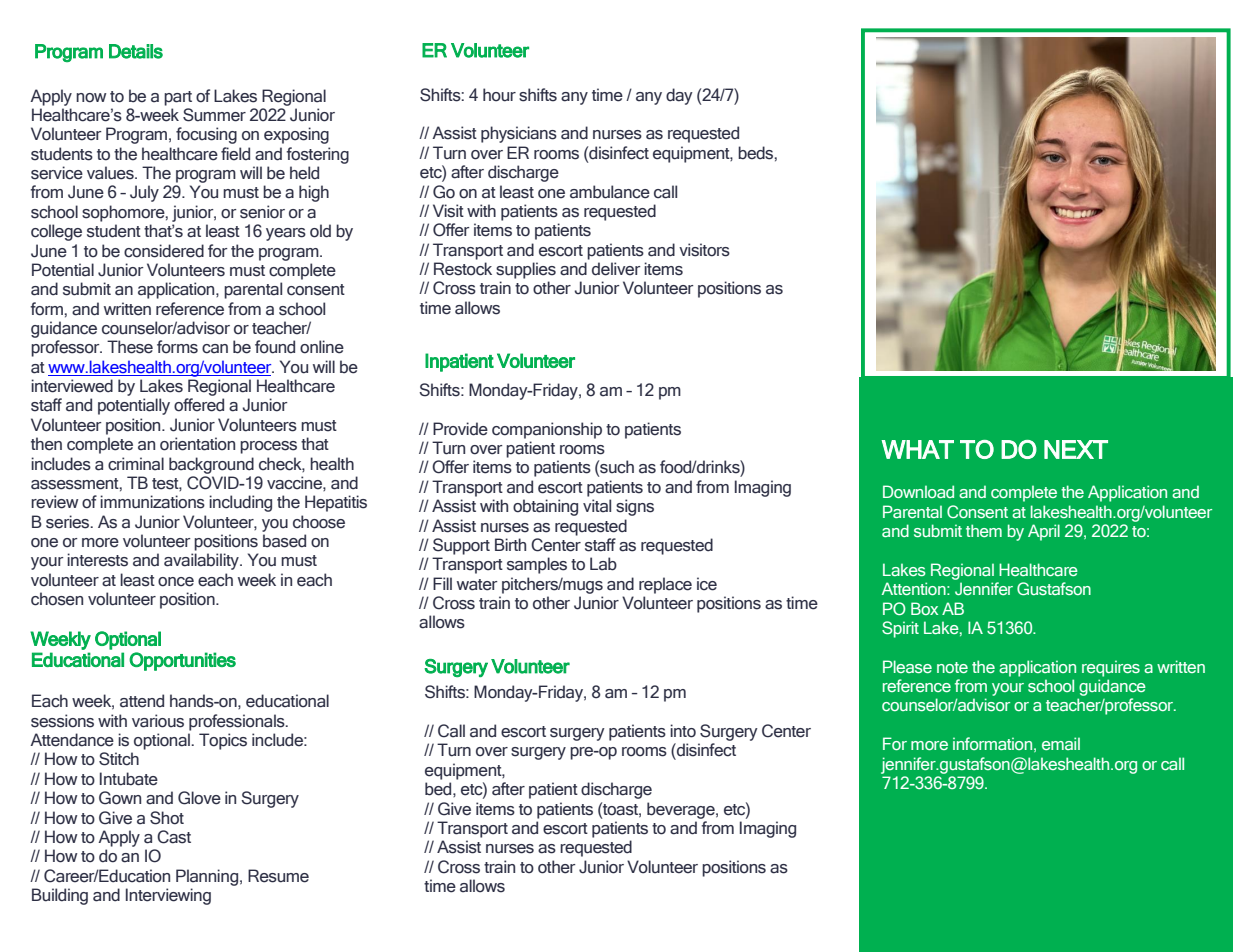 The height and width of the screenshot is (952, 1233). Describe the element at coordinates (917, 449) in the screenshot. I see `WHAT` at that location.
